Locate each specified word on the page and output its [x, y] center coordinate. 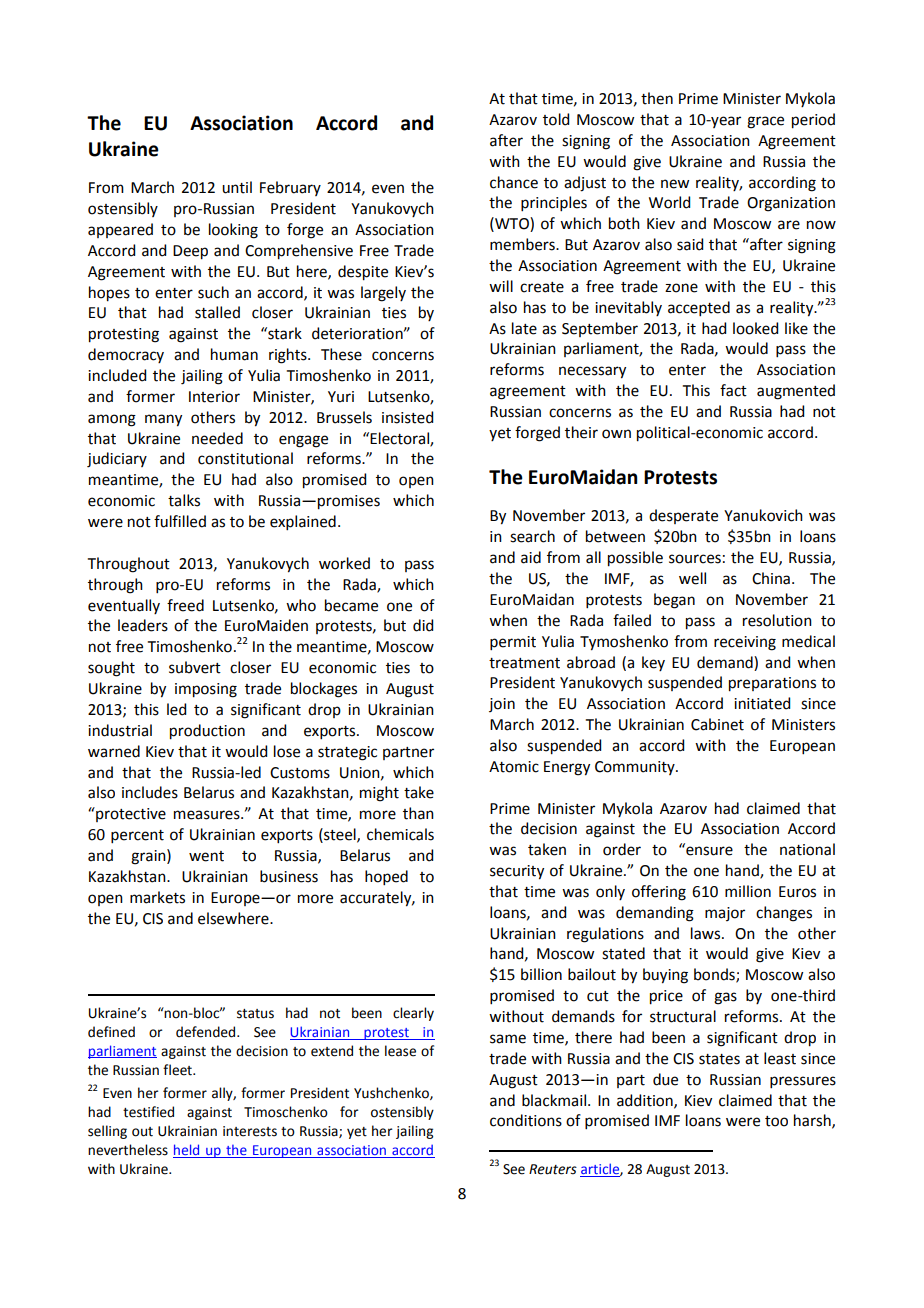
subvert [195, 667]
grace [765, 122]
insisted [407, 417]
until [237, 187]
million [748, 891]
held [187, 1151]
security [517, 872]
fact [733, 390]
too [776, 1121]
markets [157, 897]
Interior [214, 397]
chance [514, 182]
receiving [745, 643]
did [423, 625]
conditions [526, 1120]
